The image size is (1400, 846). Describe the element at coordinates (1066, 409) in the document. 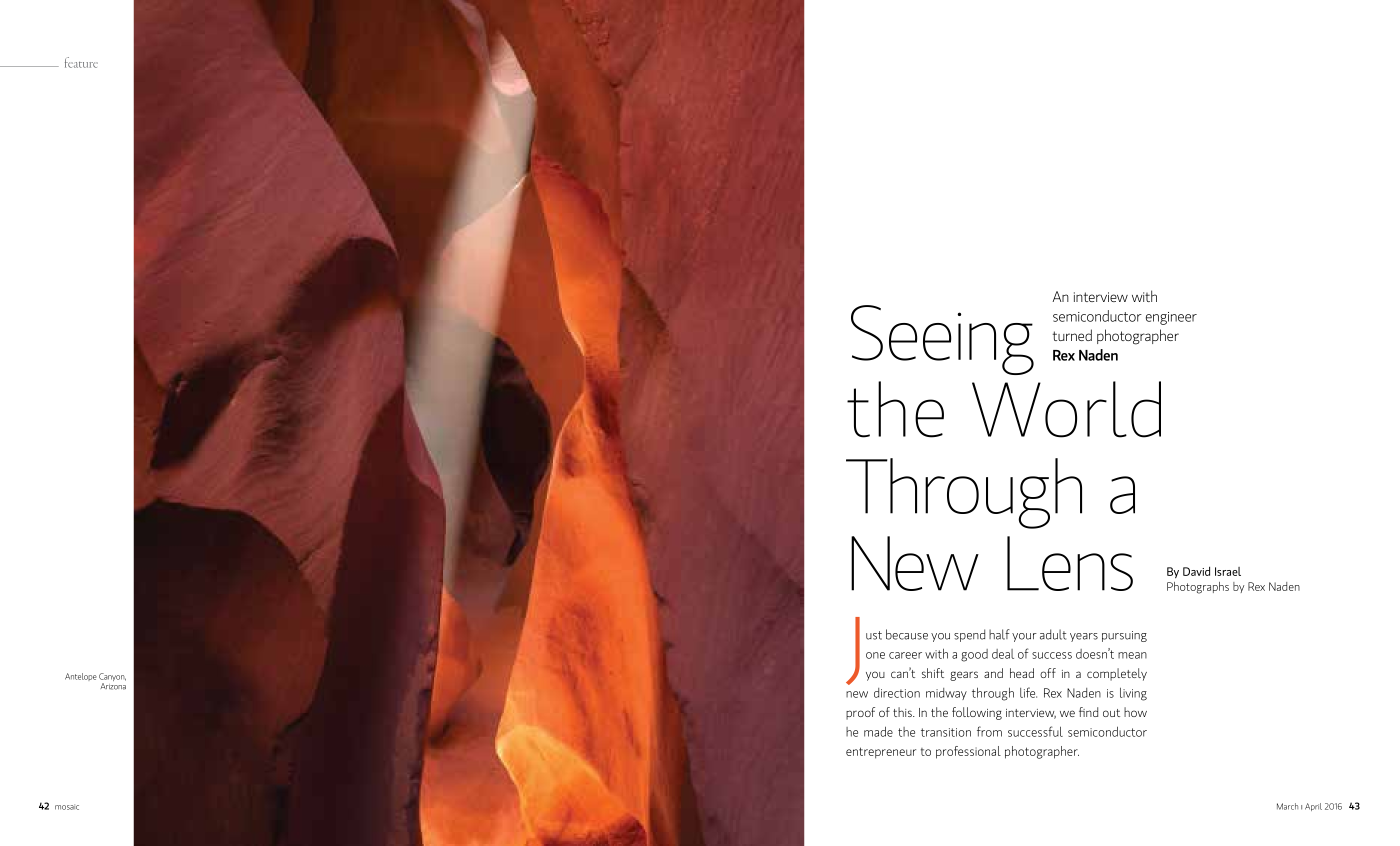

I see `World` at that location.
